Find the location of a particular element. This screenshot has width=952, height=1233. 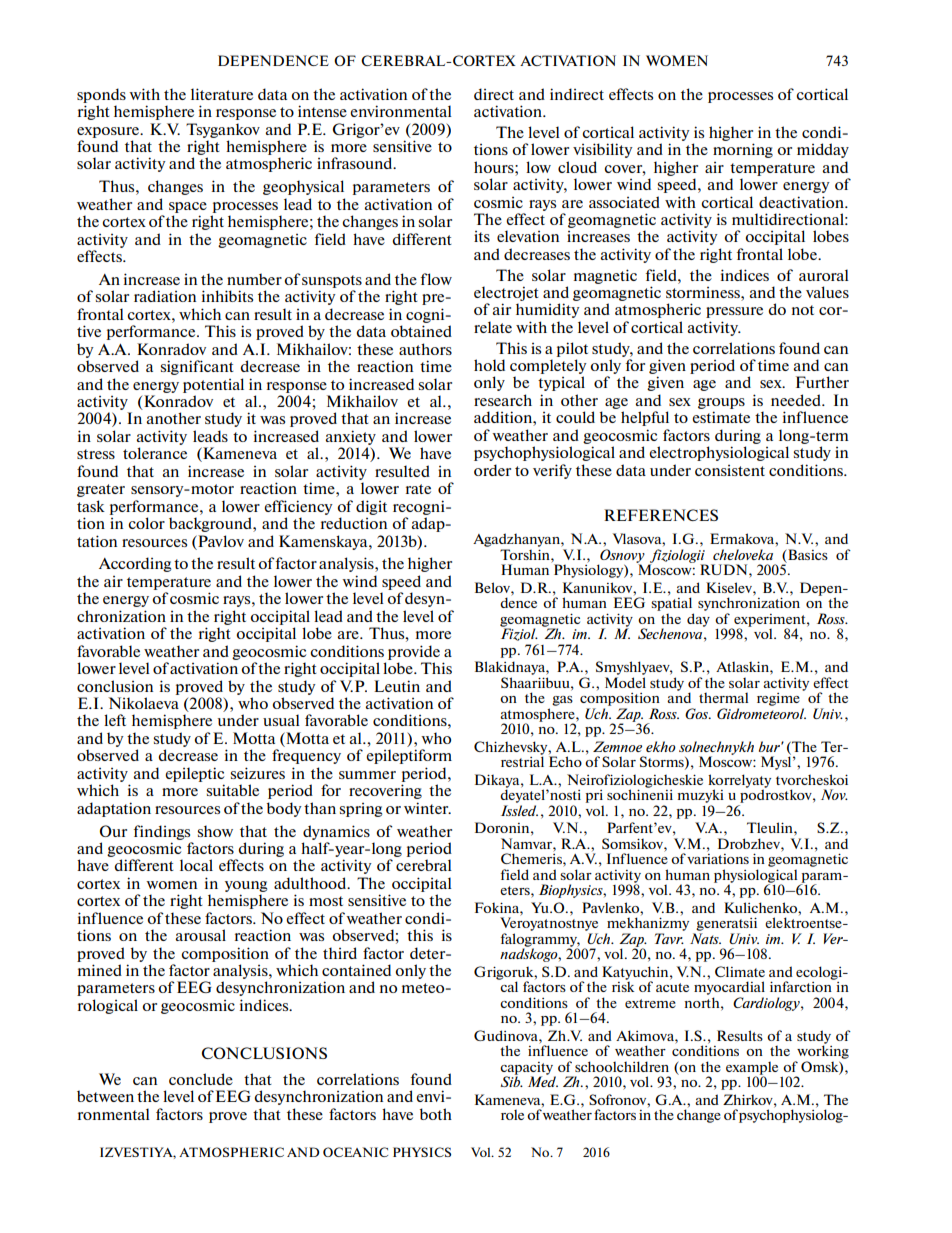

literature is located at coordinates (222, 94).
